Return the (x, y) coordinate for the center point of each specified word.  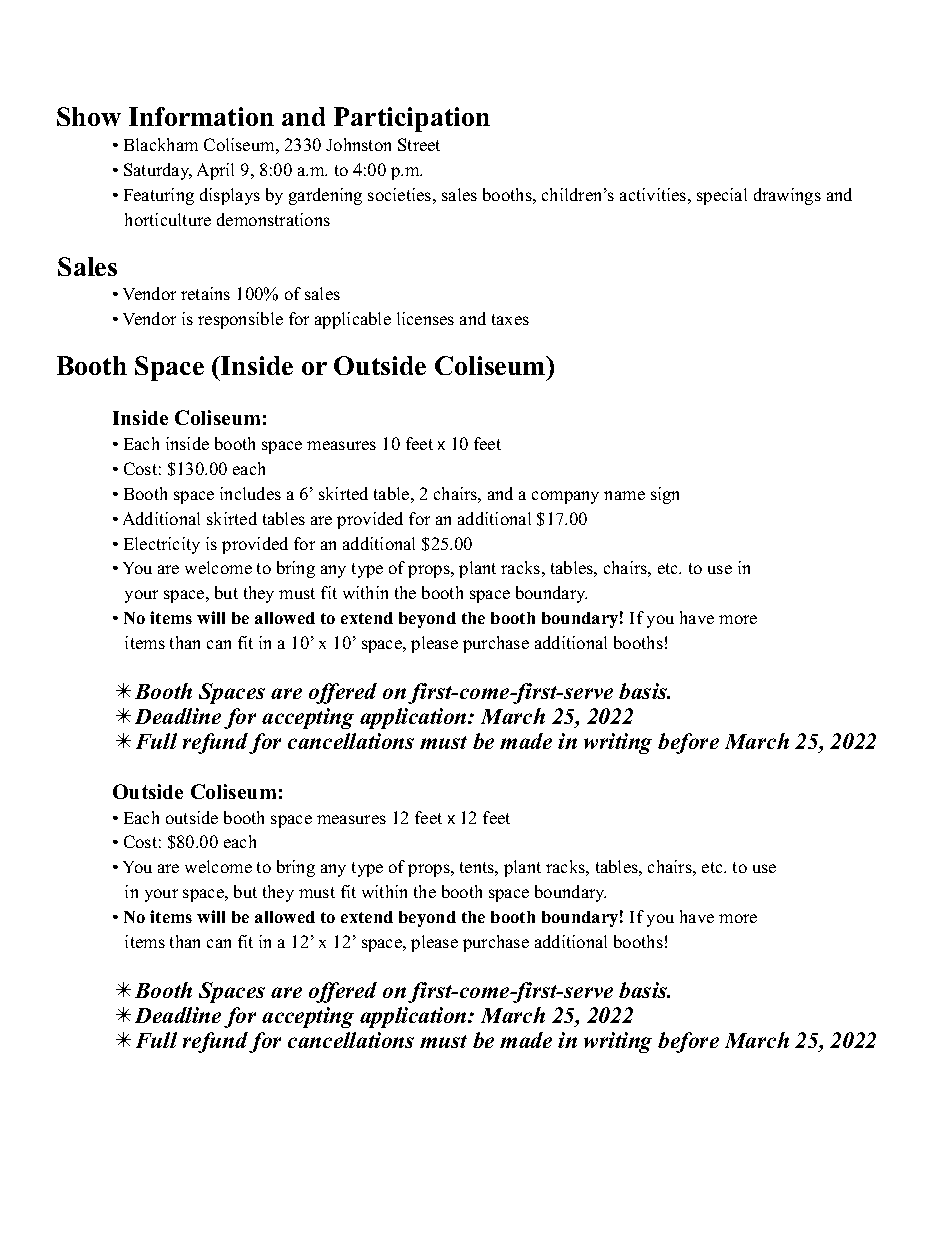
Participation (412, 119)
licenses (425, 318)
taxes (510, 319)
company (565, 497)
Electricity (162, 545)
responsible (240, 320)
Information (201, 116)
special (722, 196)
